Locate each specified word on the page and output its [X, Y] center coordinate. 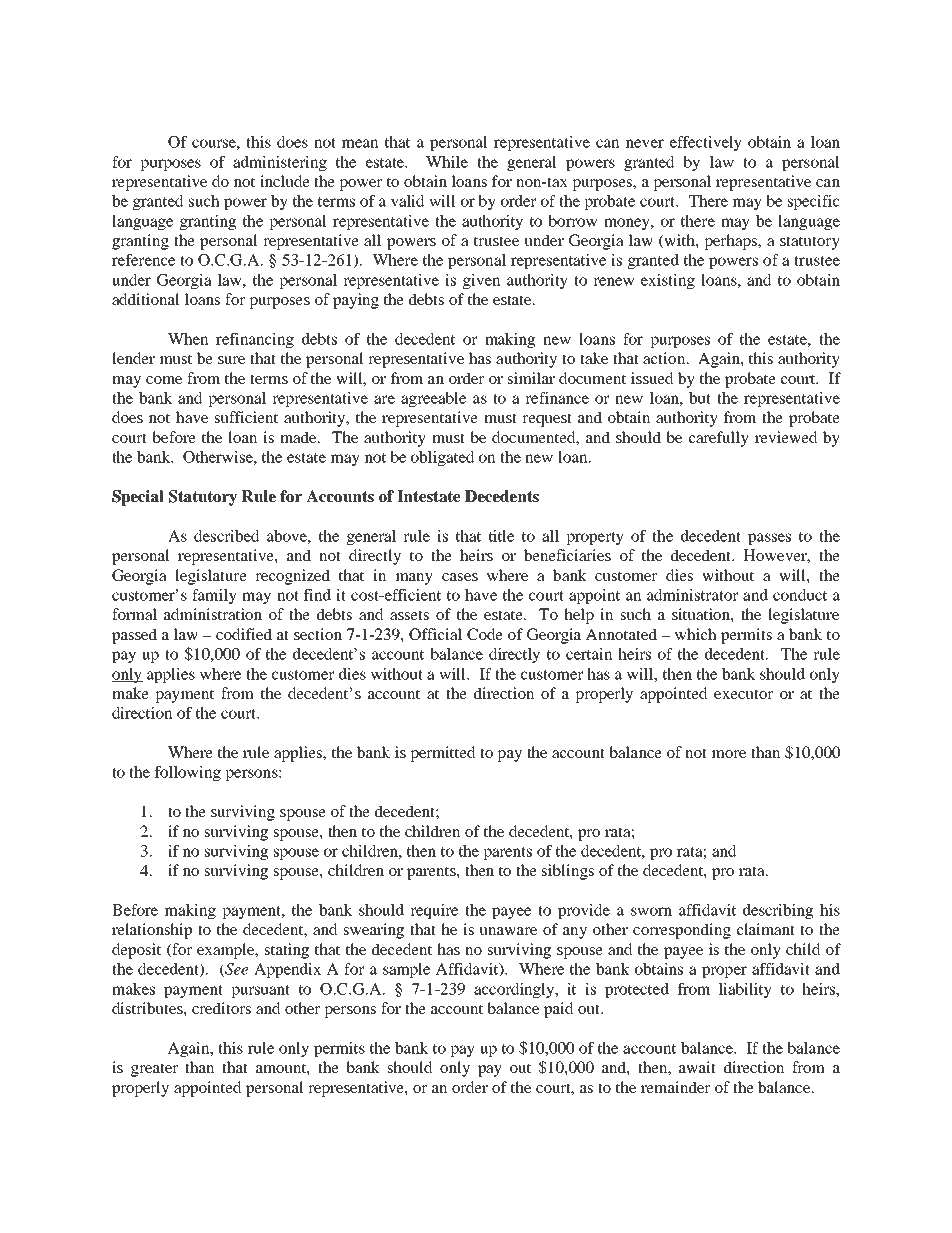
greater [154, 1070]
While [447, 162]
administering [280, 163]
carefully [719, 439]
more [729, 754]
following [188, 773]
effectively [706, 143]
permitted [443, 754]
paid [559, 1010]
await [697, 1067]
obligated [443, 458]
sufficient [246, 417]
